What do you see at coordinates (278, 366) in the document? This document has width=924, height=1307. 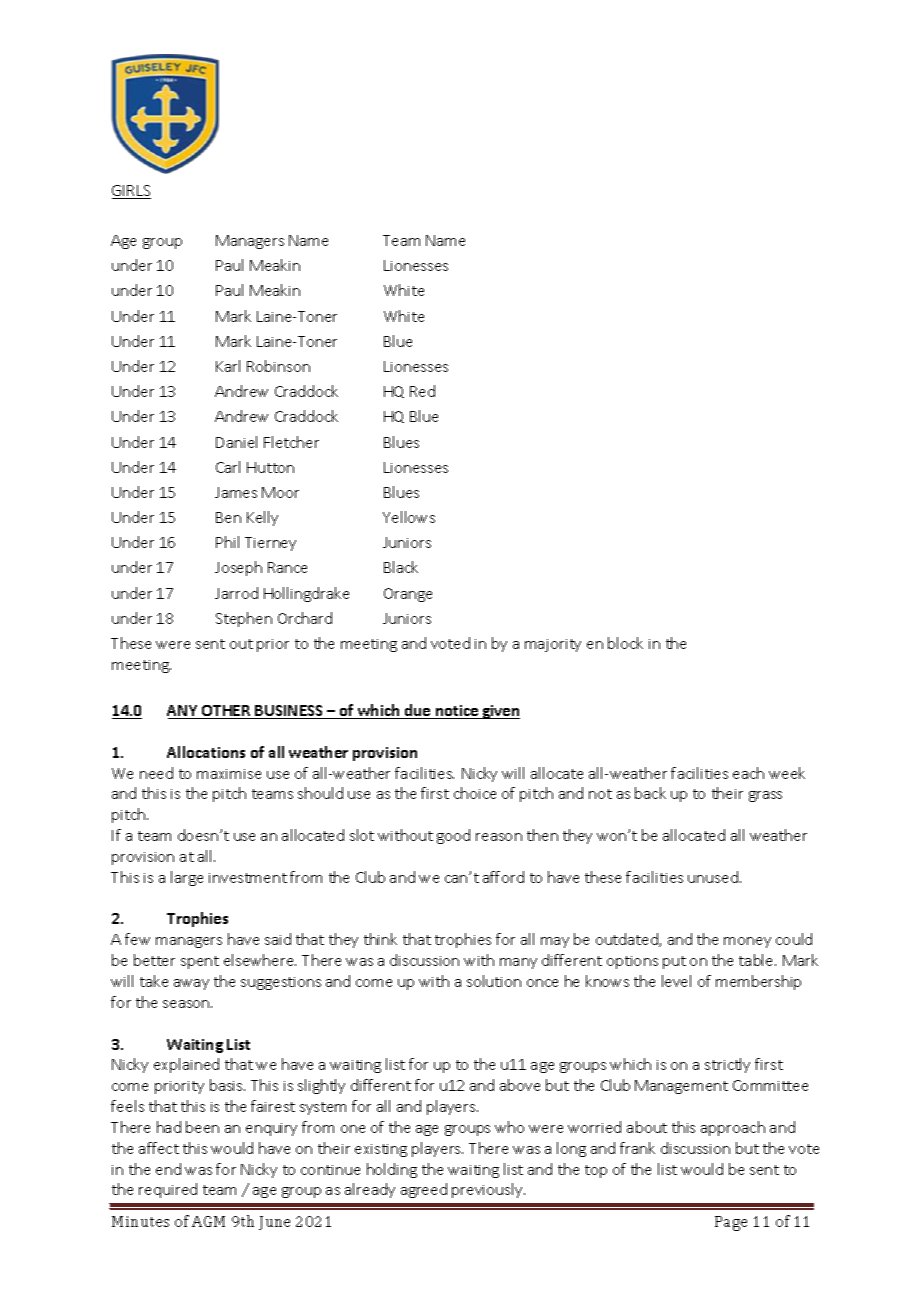 I see `Robinson` at bounding box center [278, 366].
